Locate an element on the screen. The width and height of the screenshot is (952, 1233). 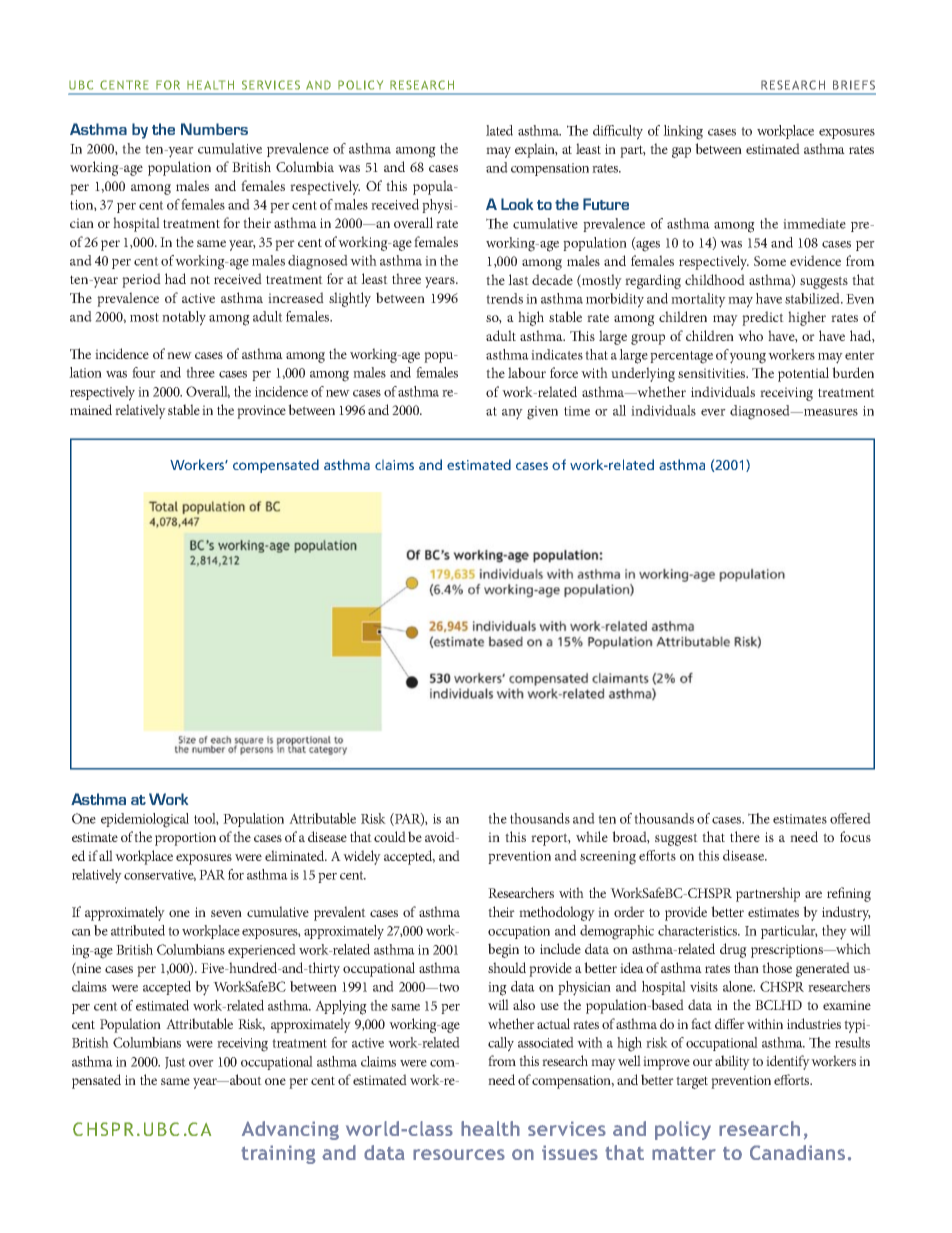
Canadians is located at coordinates (797, 1152).
